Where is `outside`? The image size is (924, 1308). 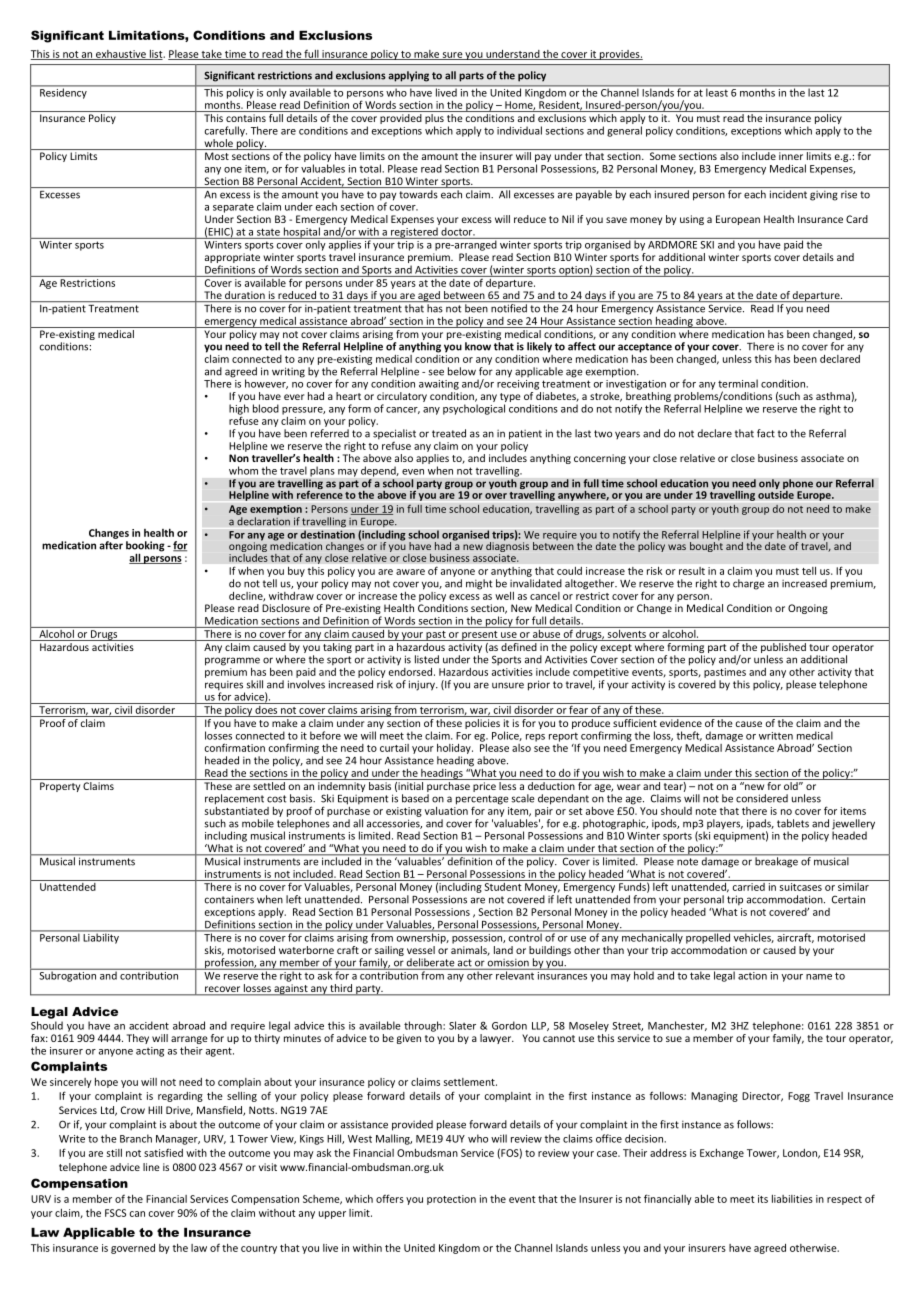 outside is located at coordinates (776, 493).
